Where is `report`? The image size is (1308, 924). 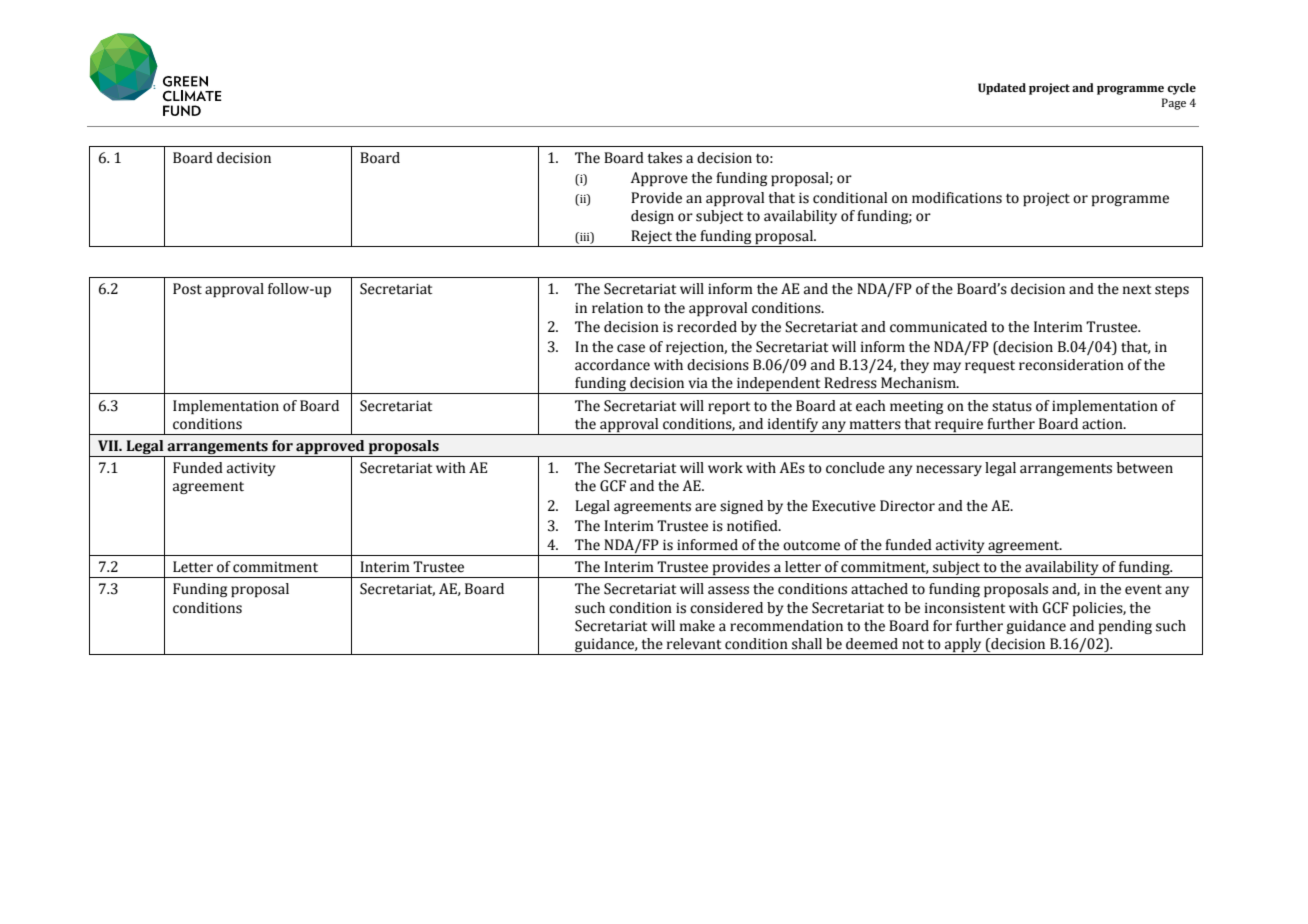 report is located at coordinates (729, 408).
